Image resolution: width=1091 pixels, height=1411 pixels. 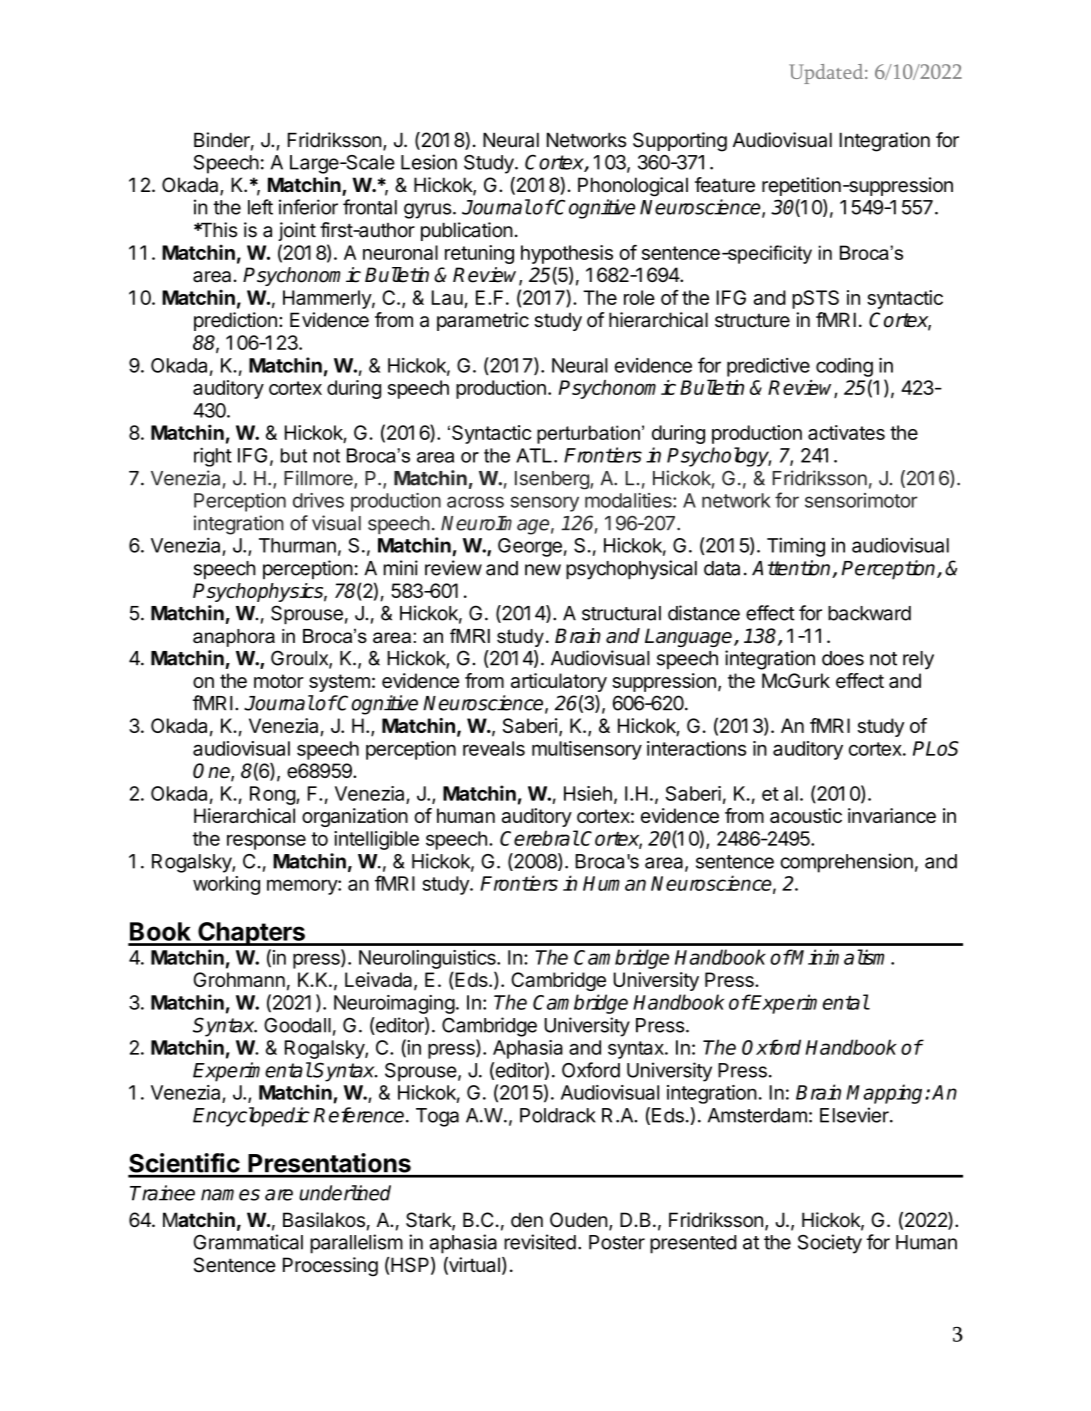 What do you see at coordinates (725, 185) in the screenshot?
I see `feature` at bounding box center [725, 185].
